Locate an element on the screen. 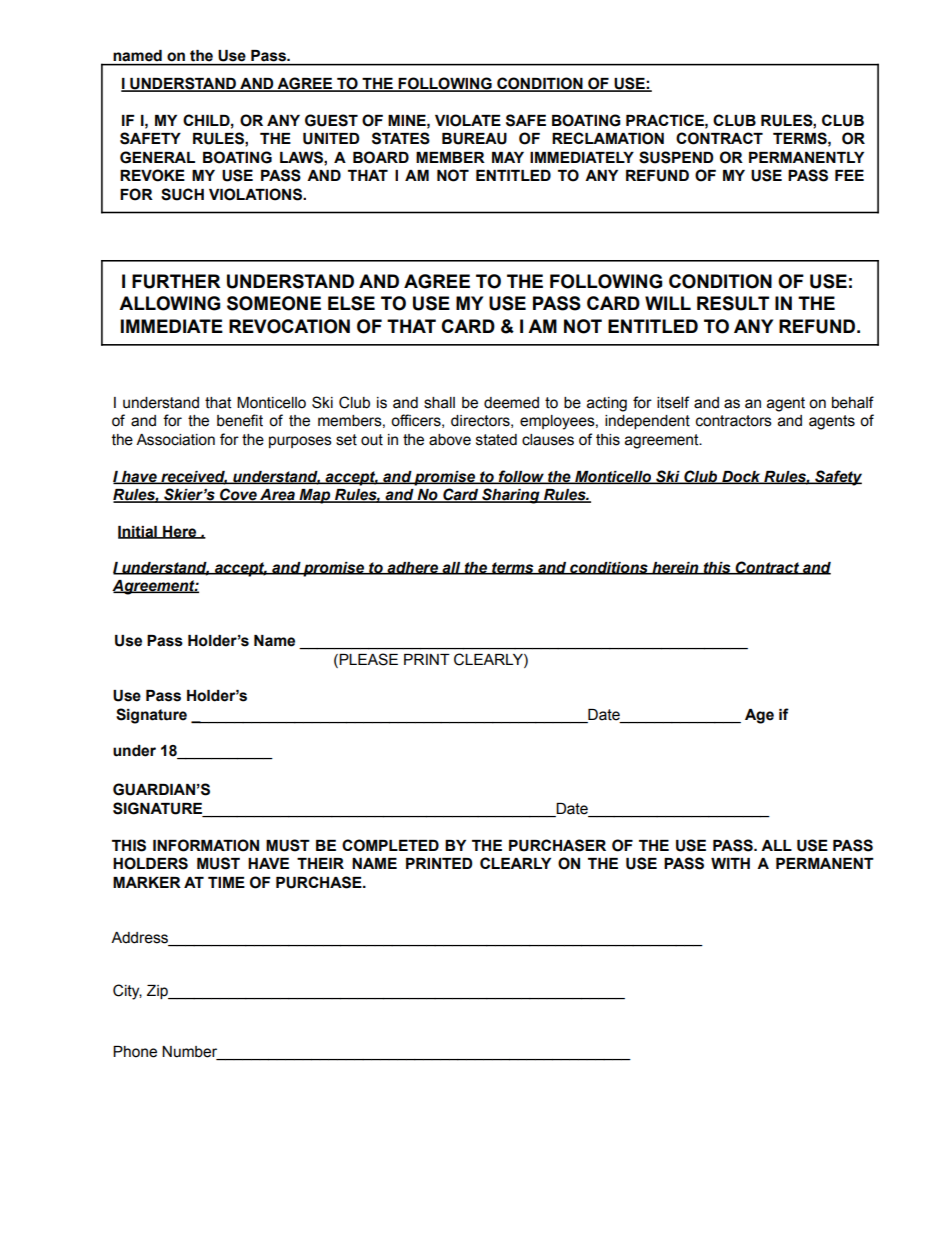 The image size is (952, 1233). Initial is located at coordinates (138, 532).
